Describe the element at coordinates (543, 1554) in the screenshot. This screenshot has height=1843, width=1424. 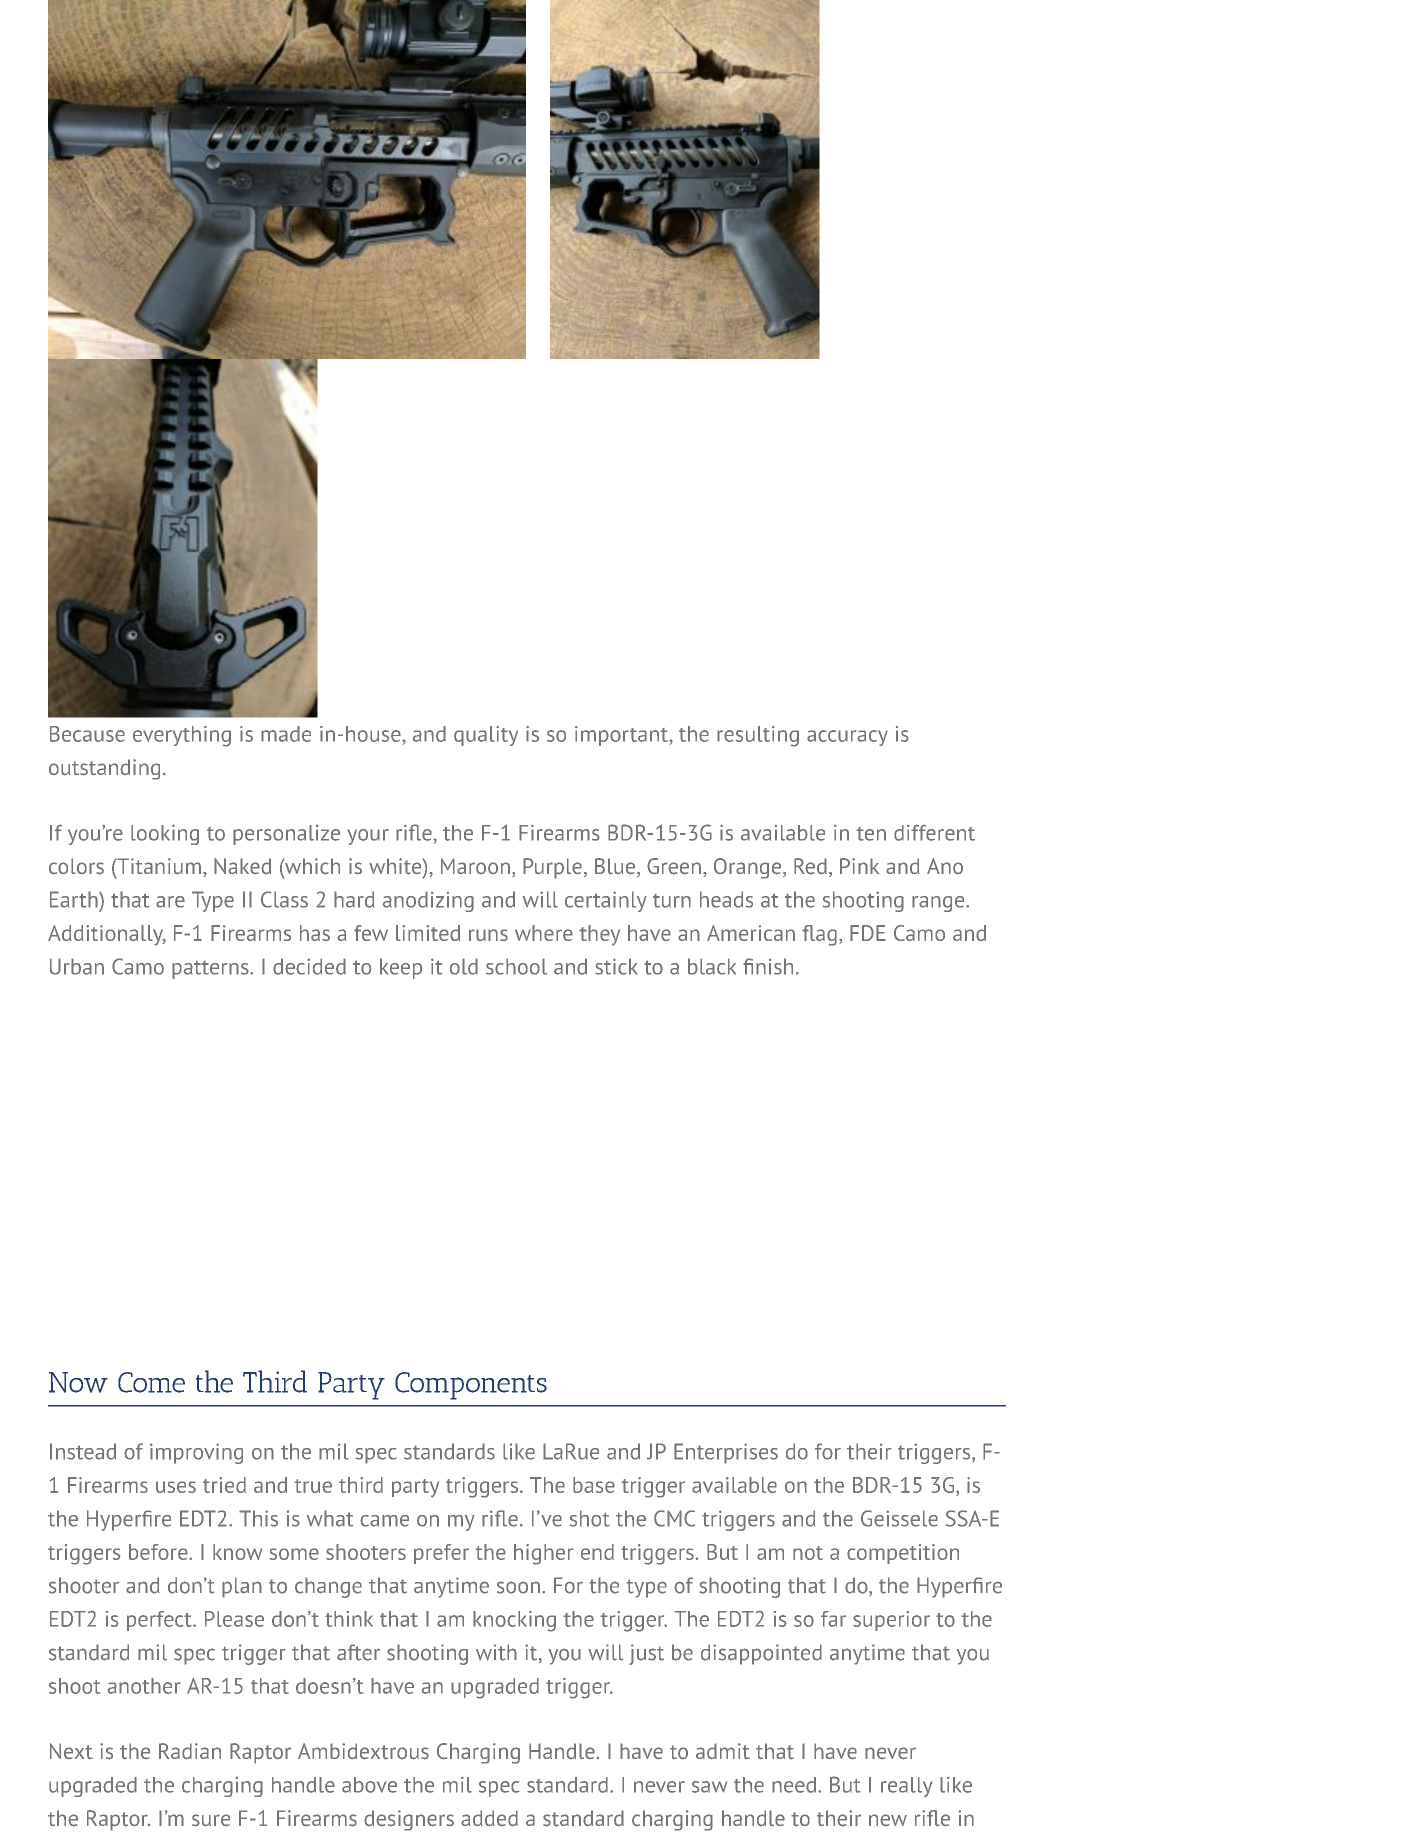
I see `higher` at that location.
